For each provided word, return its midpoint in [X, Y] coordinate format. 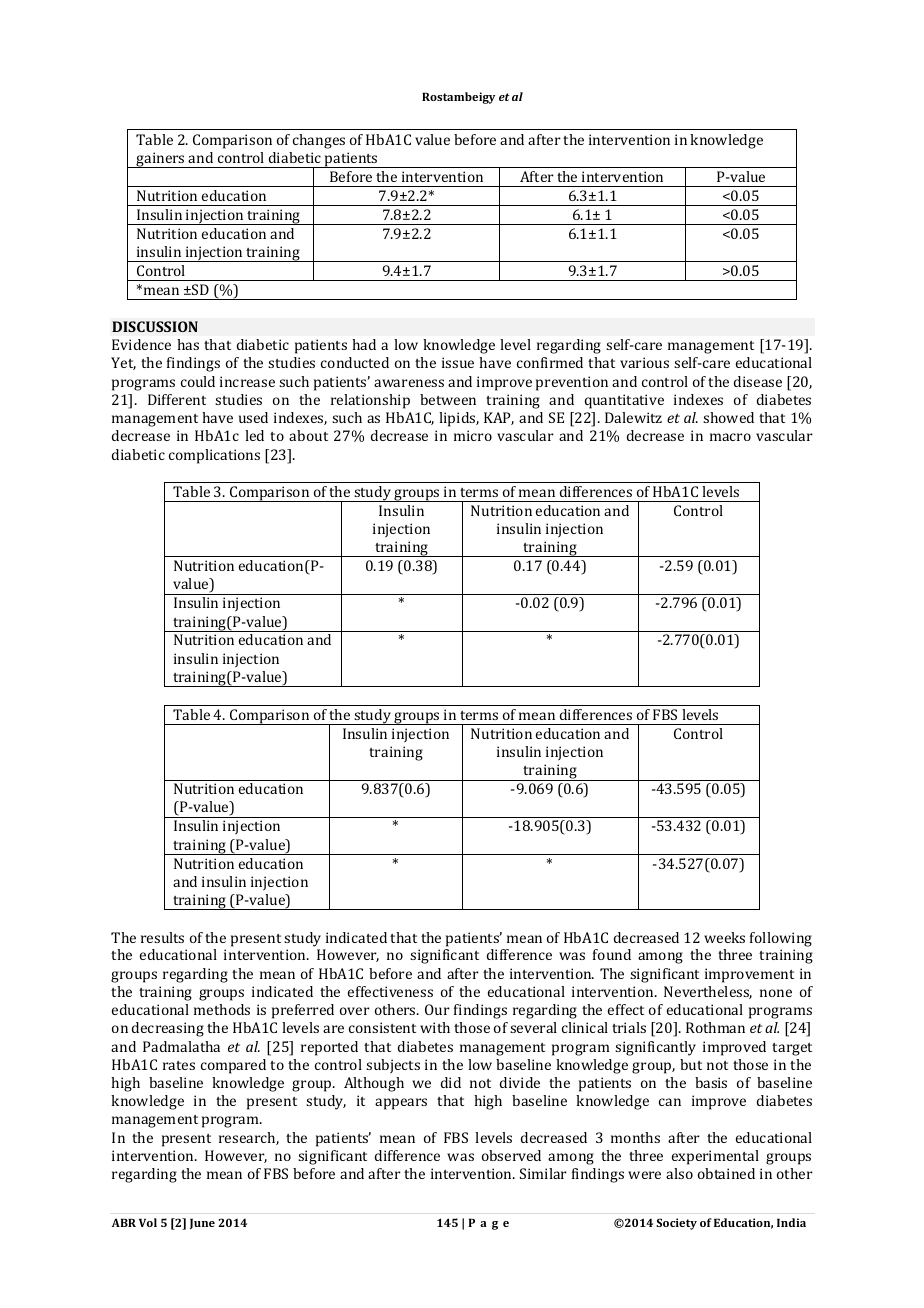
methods [222, 1009]
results [162, 937]
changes [319, 141]
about [308, 435]
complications [214, 456]
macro [730, 437]
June [202, 1223]
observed [511, 1155]
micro [473, 435]
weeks [724, 937]
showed [728, 417]
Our [437, 1009]
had [364, 344]
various [644, 362]
